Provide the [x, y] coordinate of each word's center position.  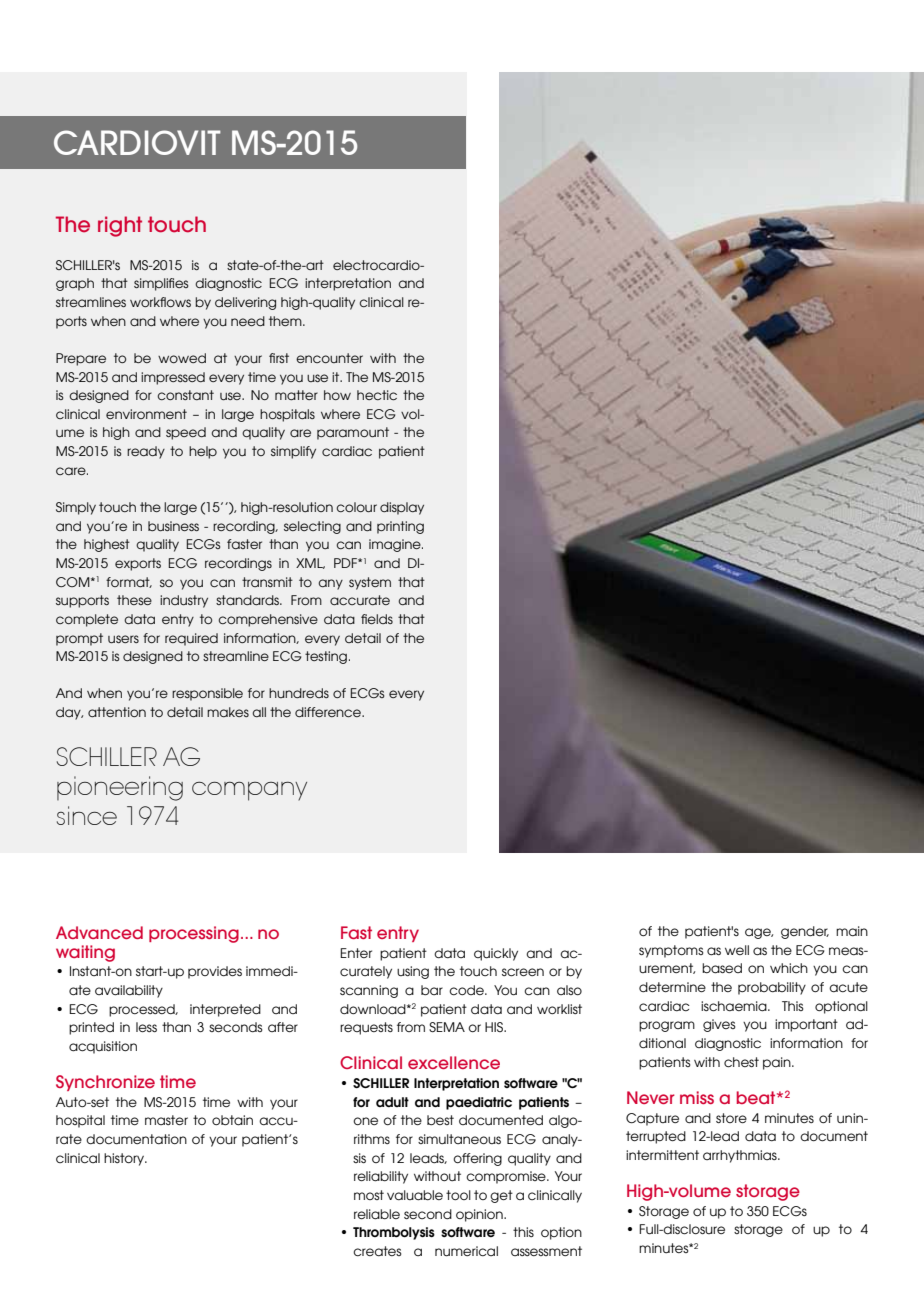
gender [805, 932]
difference [329, 712]
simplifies [161, 284]
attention [117, 712]
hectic [377, 395]
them [286, 321]
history [125, 1159]
